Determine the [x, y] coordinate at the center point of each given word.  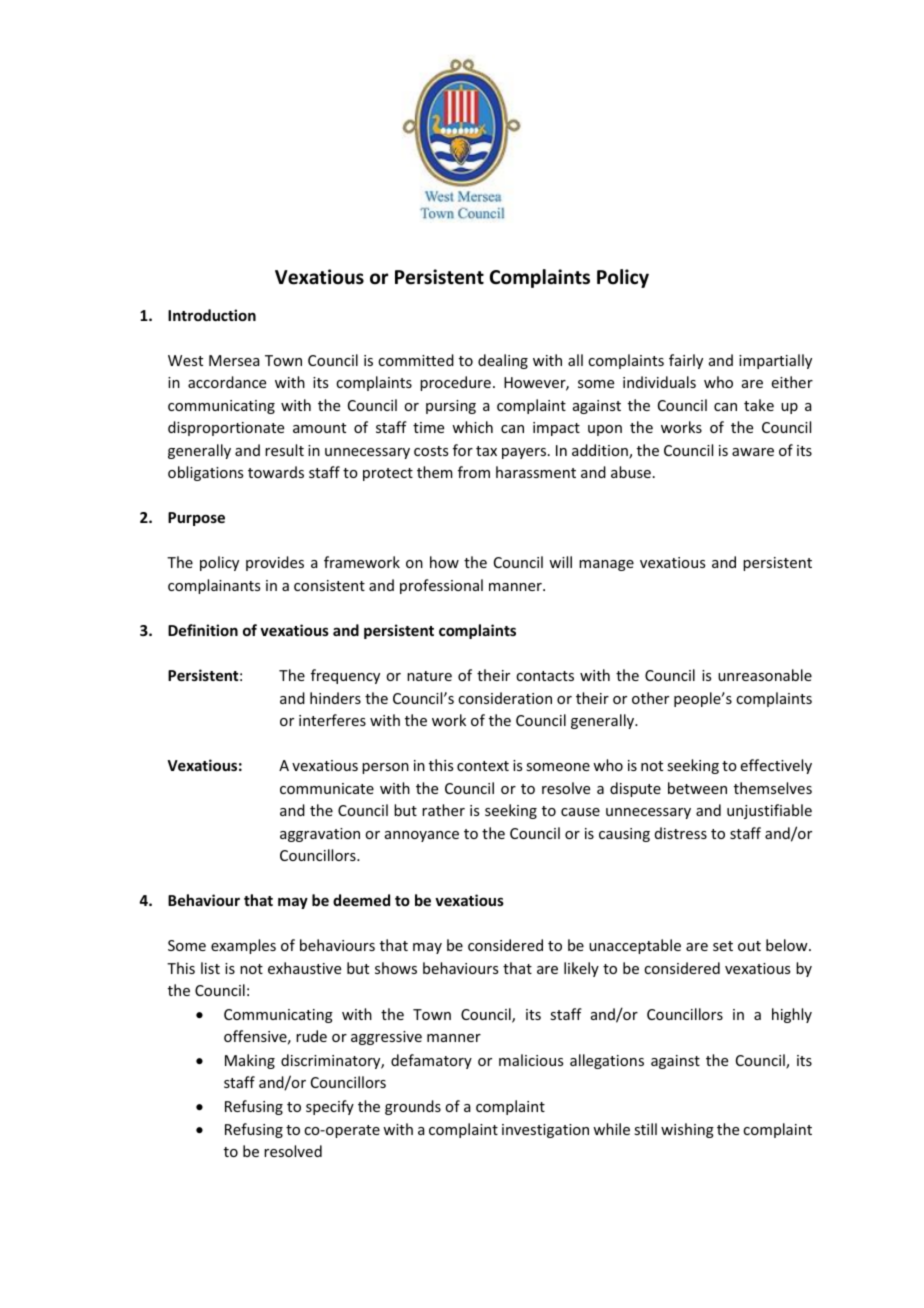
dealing [503, 361]
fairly [686, 361]
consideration [505, 698]
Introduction [212, 315]
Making [250, 1061]
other [650, 698]
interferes [332, 720]
